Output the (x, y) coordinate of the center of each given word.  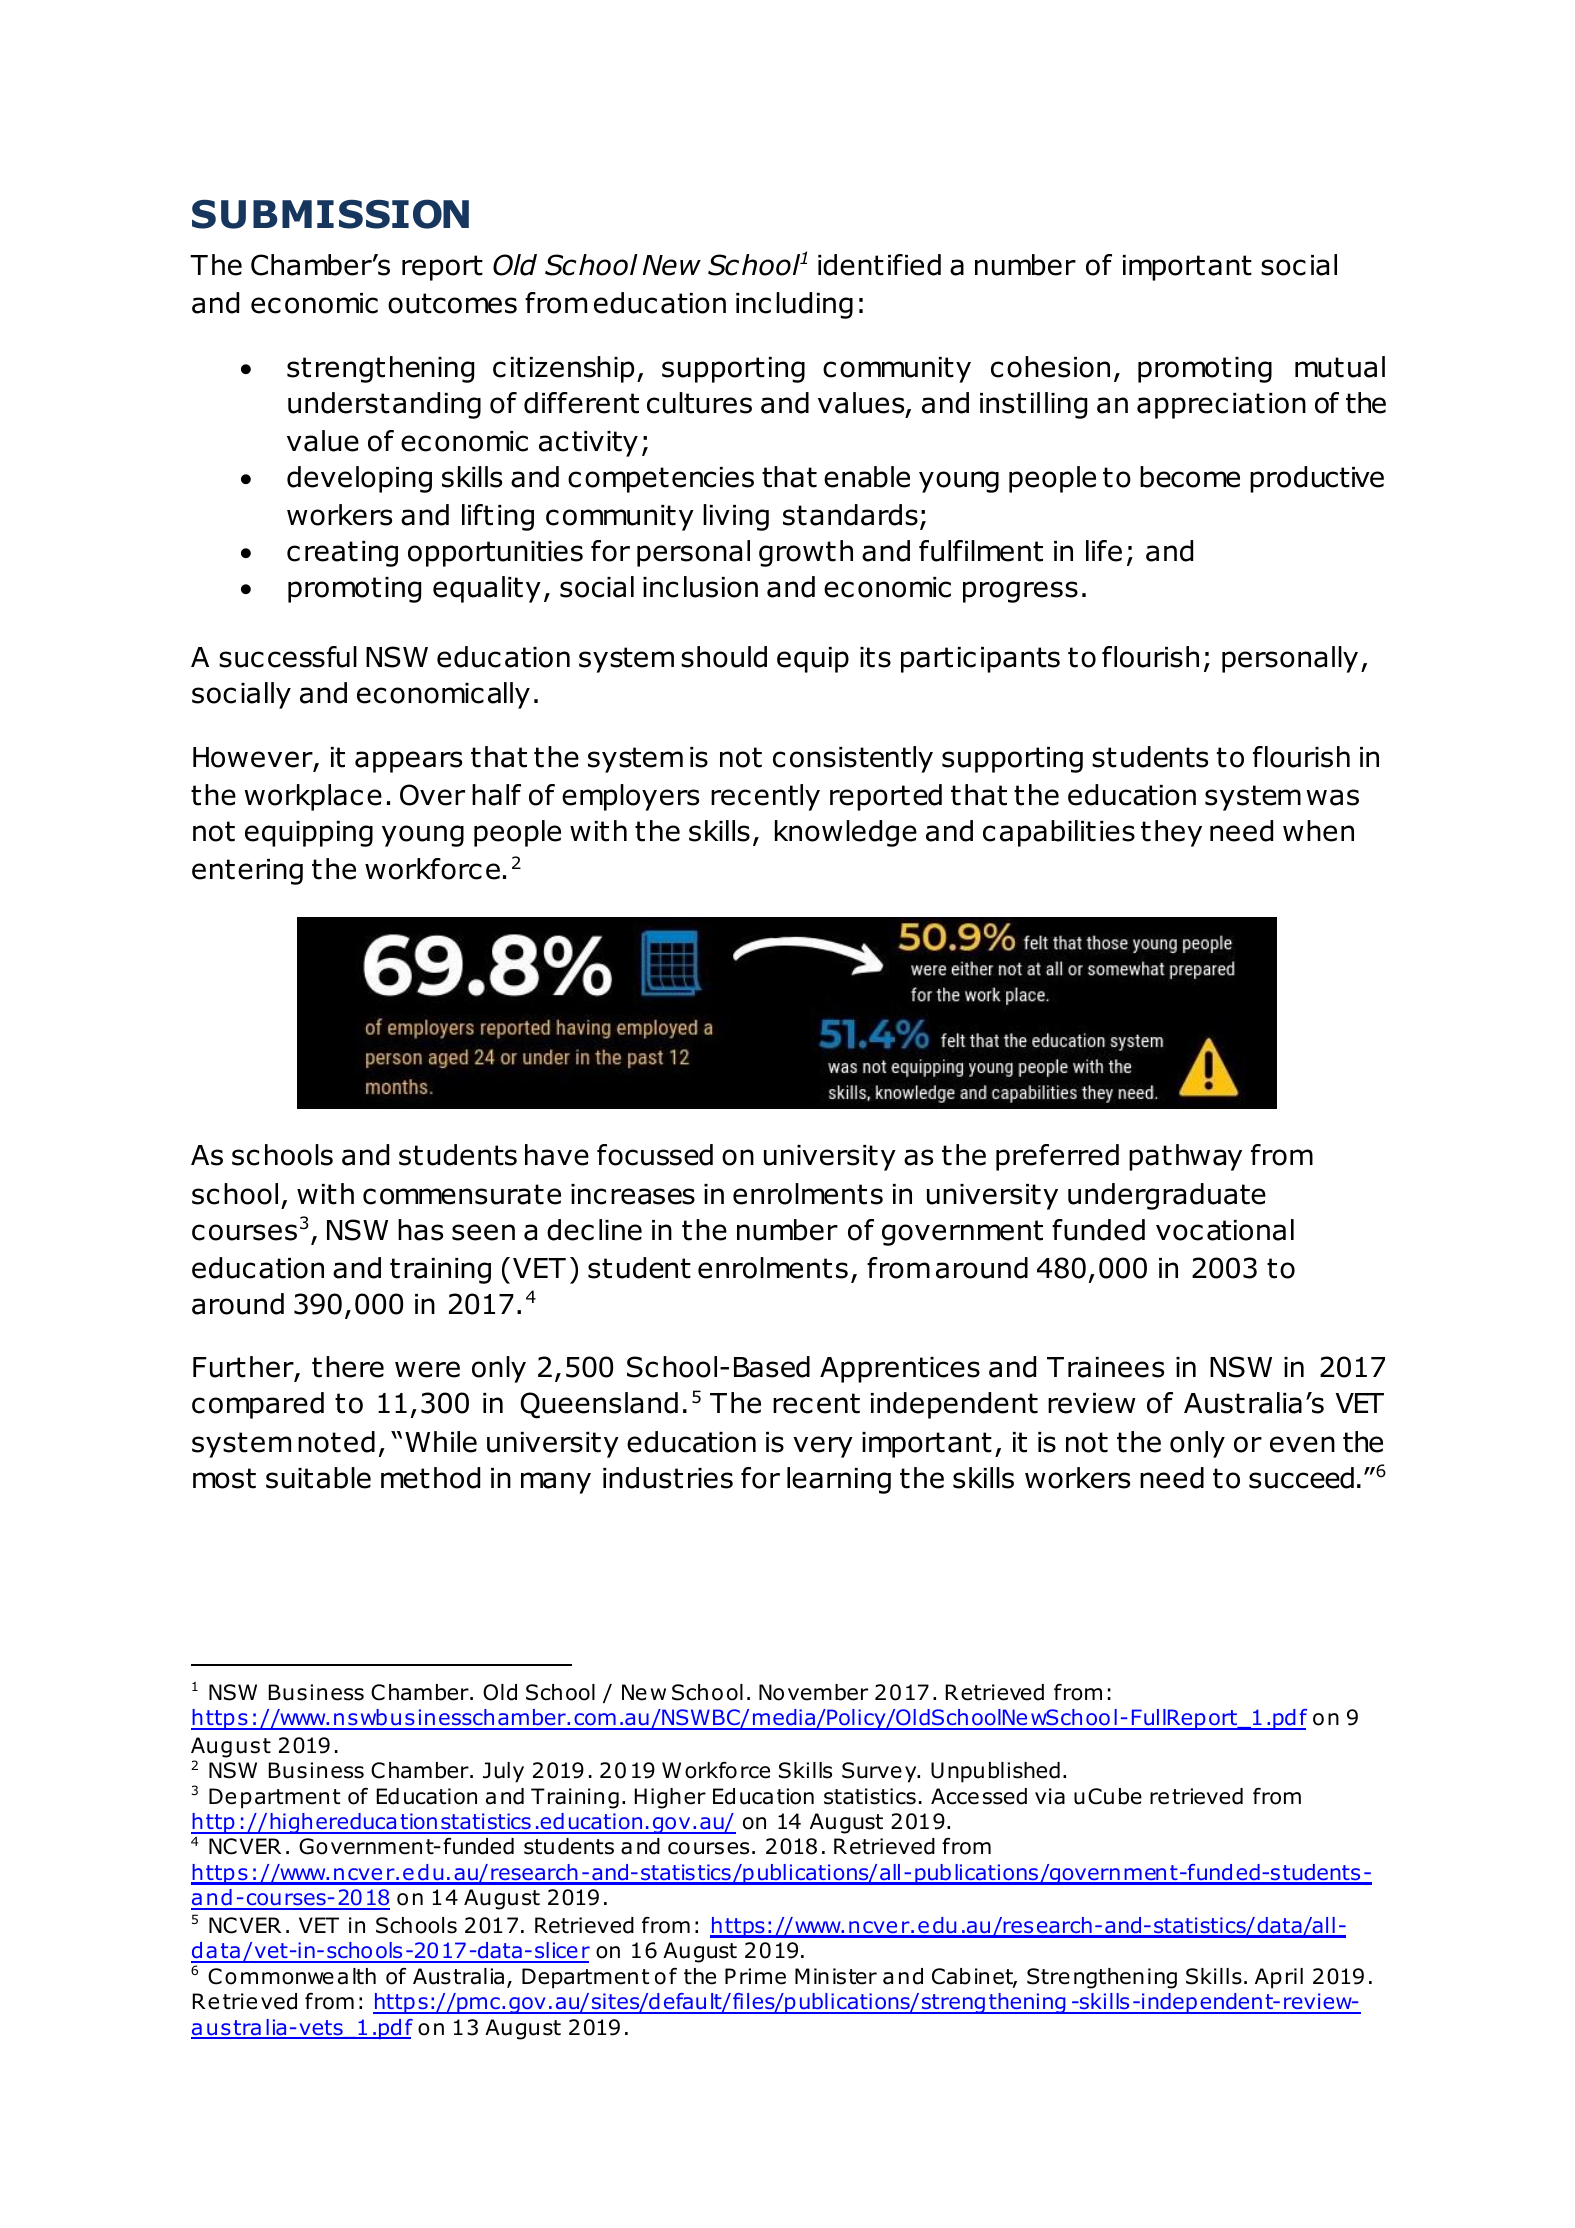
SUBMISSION (330, 214)
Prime (755, 1976)
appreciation (1221, 406)
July (503, 1772)
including (794, 305)
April (1279, 1978)
